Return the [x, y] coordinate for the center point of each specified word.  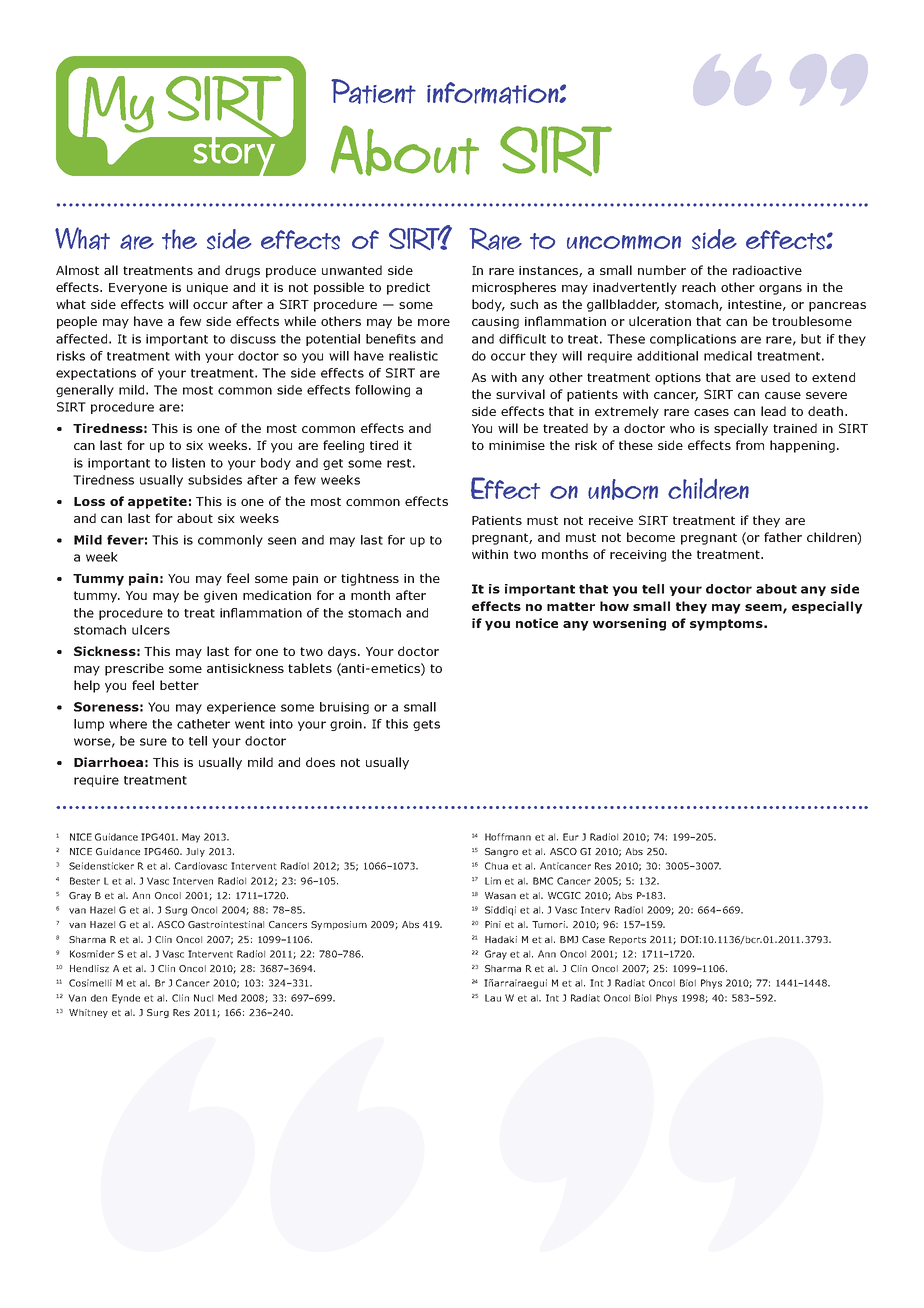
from [750, 445]
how [614, 606]
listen [188, 463]
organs [780, 290]
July [195, 852]
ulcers [151, 630]
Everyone [138, 289]
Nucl [203, 998]
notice [537, 623]
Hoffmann [508, 837]
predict [408, 288]
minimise [517, 445]
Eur [571, 837]
